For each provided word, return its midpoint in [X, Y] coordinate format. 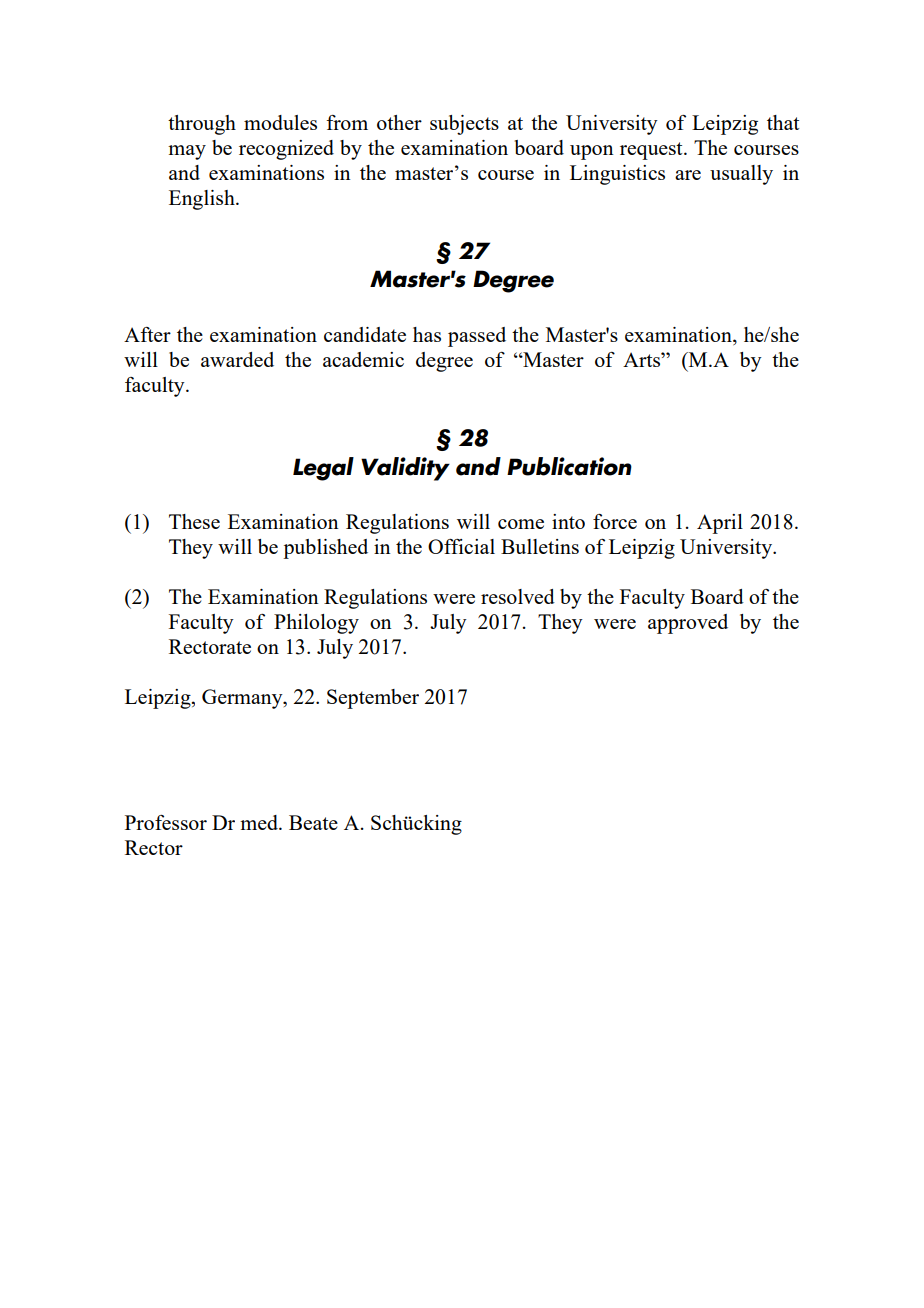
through [202, 125]
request [652, 151]
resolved [518, 596]
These [194, 521]
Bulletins [540, 546]
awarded [237, 359]
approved [688, 624]
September [373, 699]
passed [477, 337]
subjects [464, 125]
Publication [569, 466]
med [260, 822]
